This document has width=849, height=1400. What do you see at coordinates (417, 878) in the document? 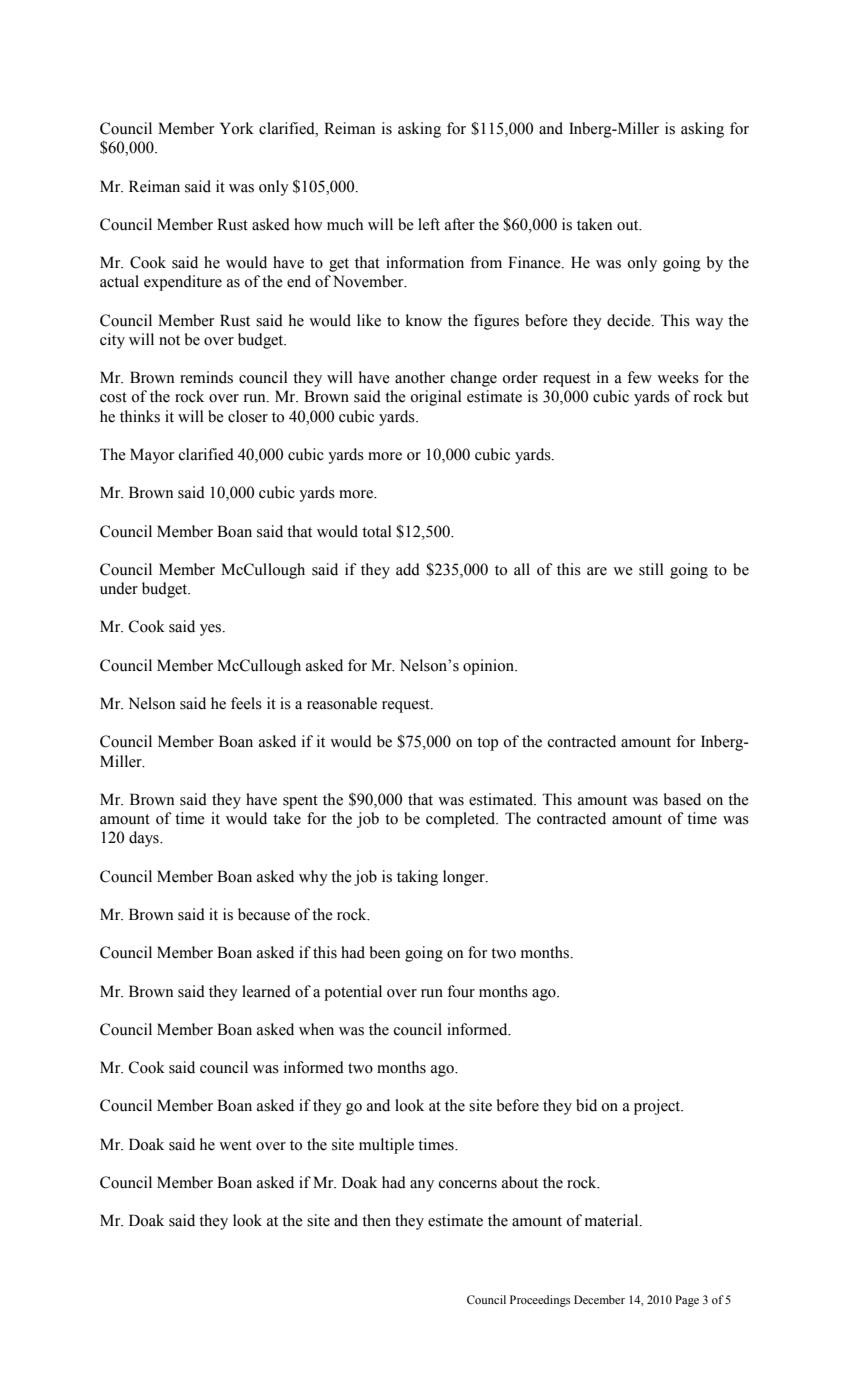
I see `taking` at bounding box center [417, 878].
